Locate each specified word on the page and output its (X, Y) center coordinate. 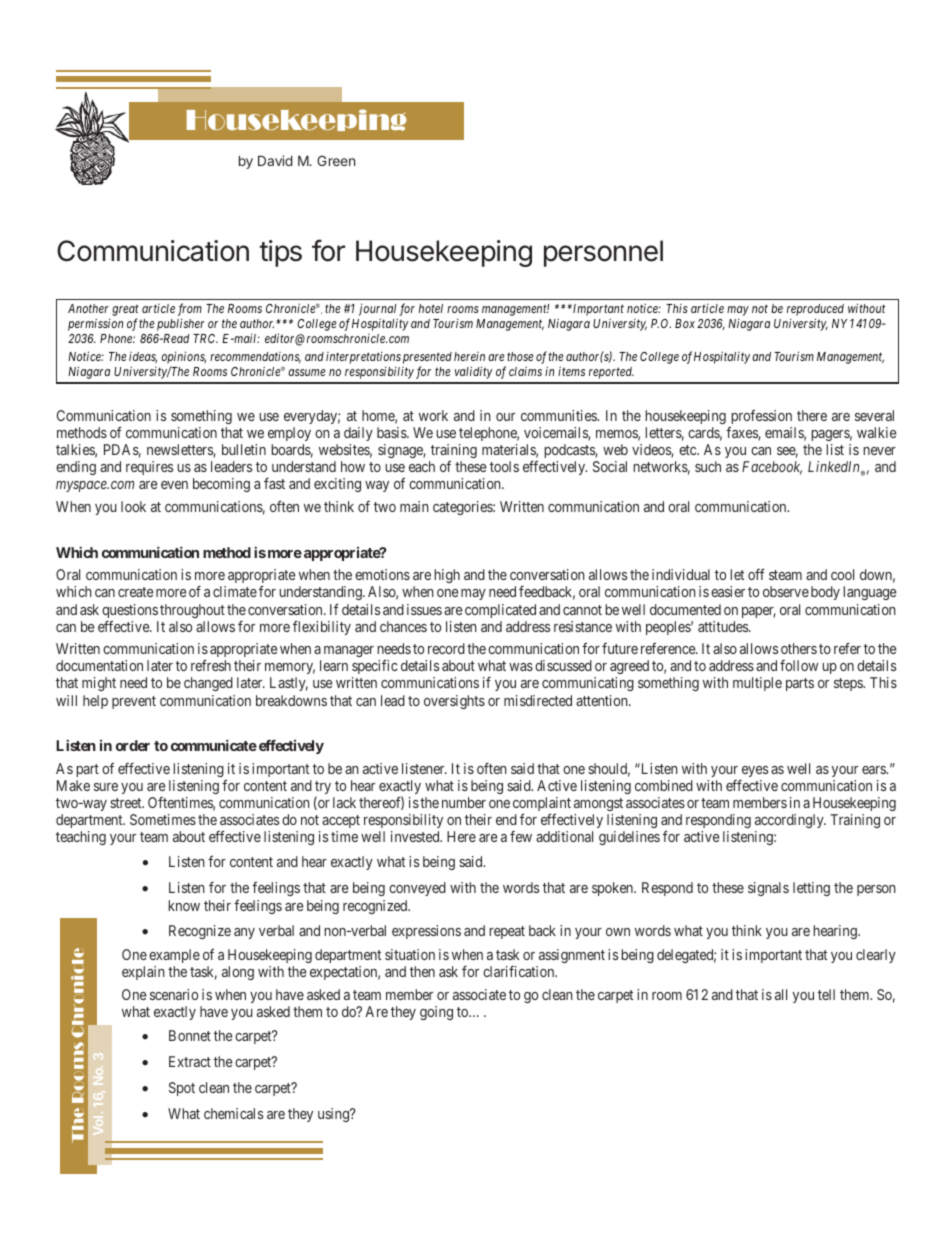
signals (768, 889)
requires (149, 468)
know (184, 905)
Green (336, 160)
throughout (192, 611)
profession (761, 417)
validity (474, 372)
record (446, 648)
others (799, 648)
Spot (182, 1089)
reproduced (815, 310)
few (521, 836)
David (275, 160)
